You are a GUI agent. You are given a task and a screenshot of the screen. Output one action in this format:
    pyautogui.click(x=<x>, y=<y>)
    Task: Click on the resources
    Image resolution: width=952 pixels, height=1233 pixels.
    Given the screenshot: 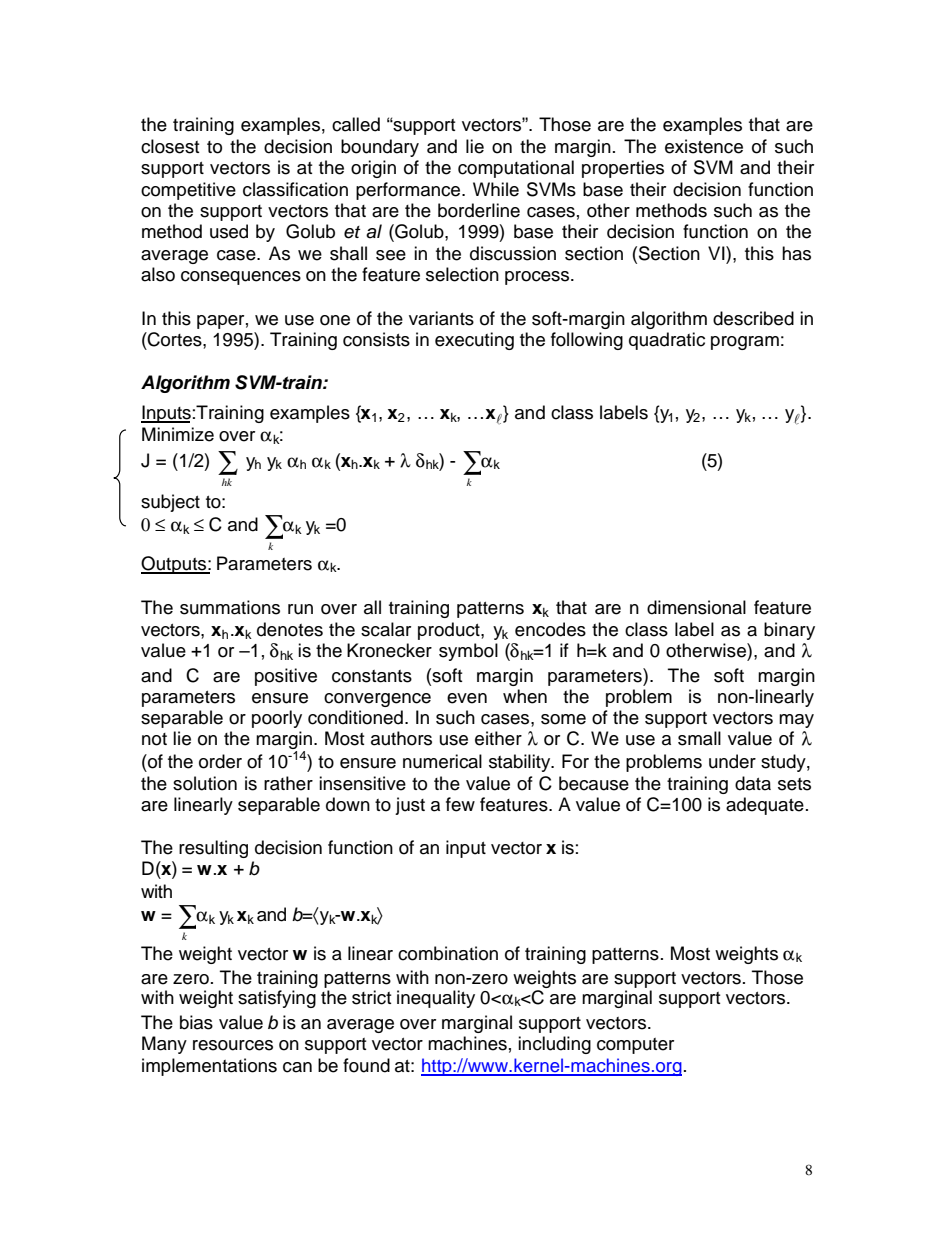 What is the action you would take?
    pyautogui.click(x=233, y=1045)
